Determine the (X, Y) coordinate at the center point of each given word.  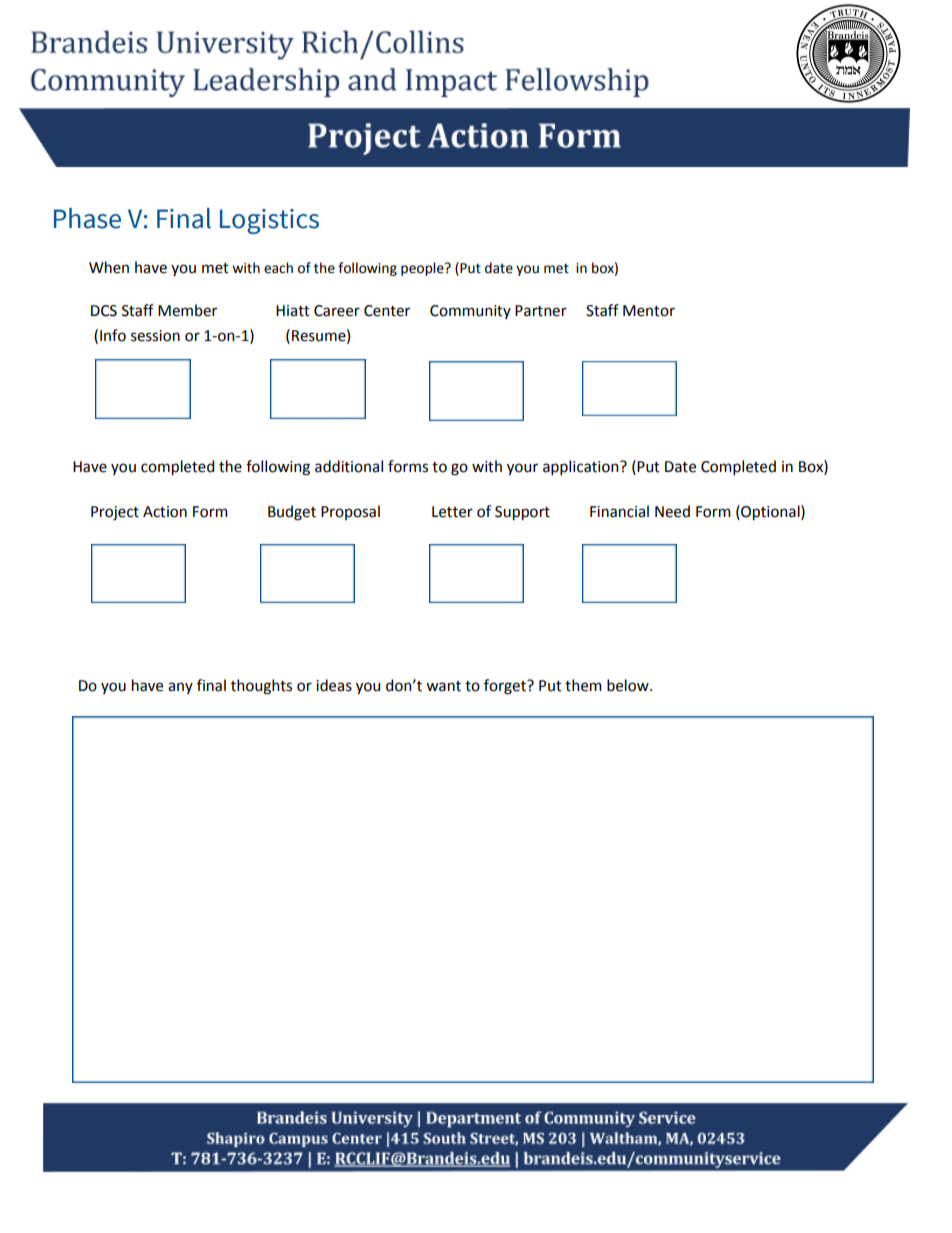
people (423, 269)
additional (349, 466)
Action (165, 512)
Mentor (649, 311)
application (582, 467)
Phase (87, 218)
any (180, 688)
